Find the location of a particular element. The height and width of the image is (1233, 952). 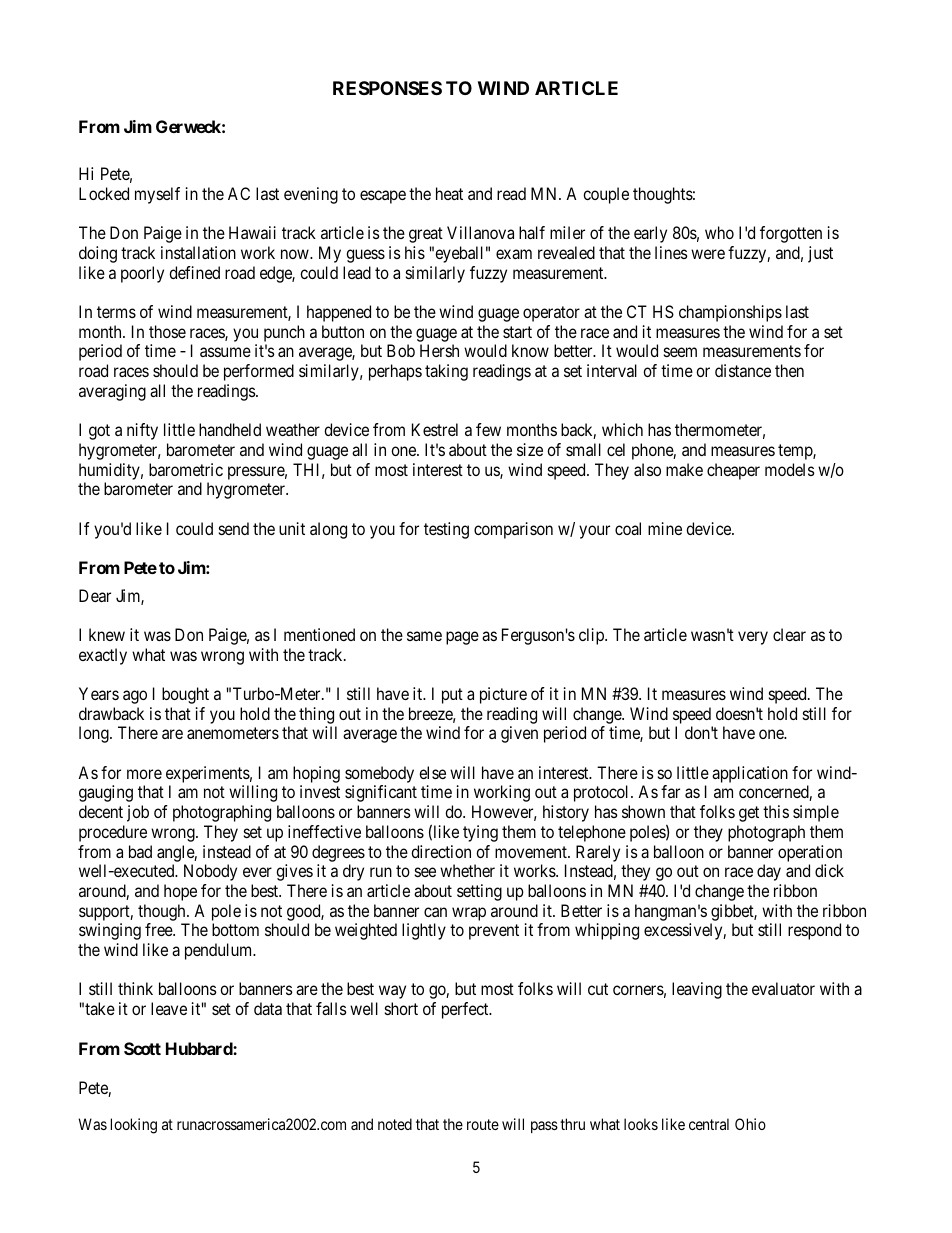

knew is located at coordinates (107, 634).
